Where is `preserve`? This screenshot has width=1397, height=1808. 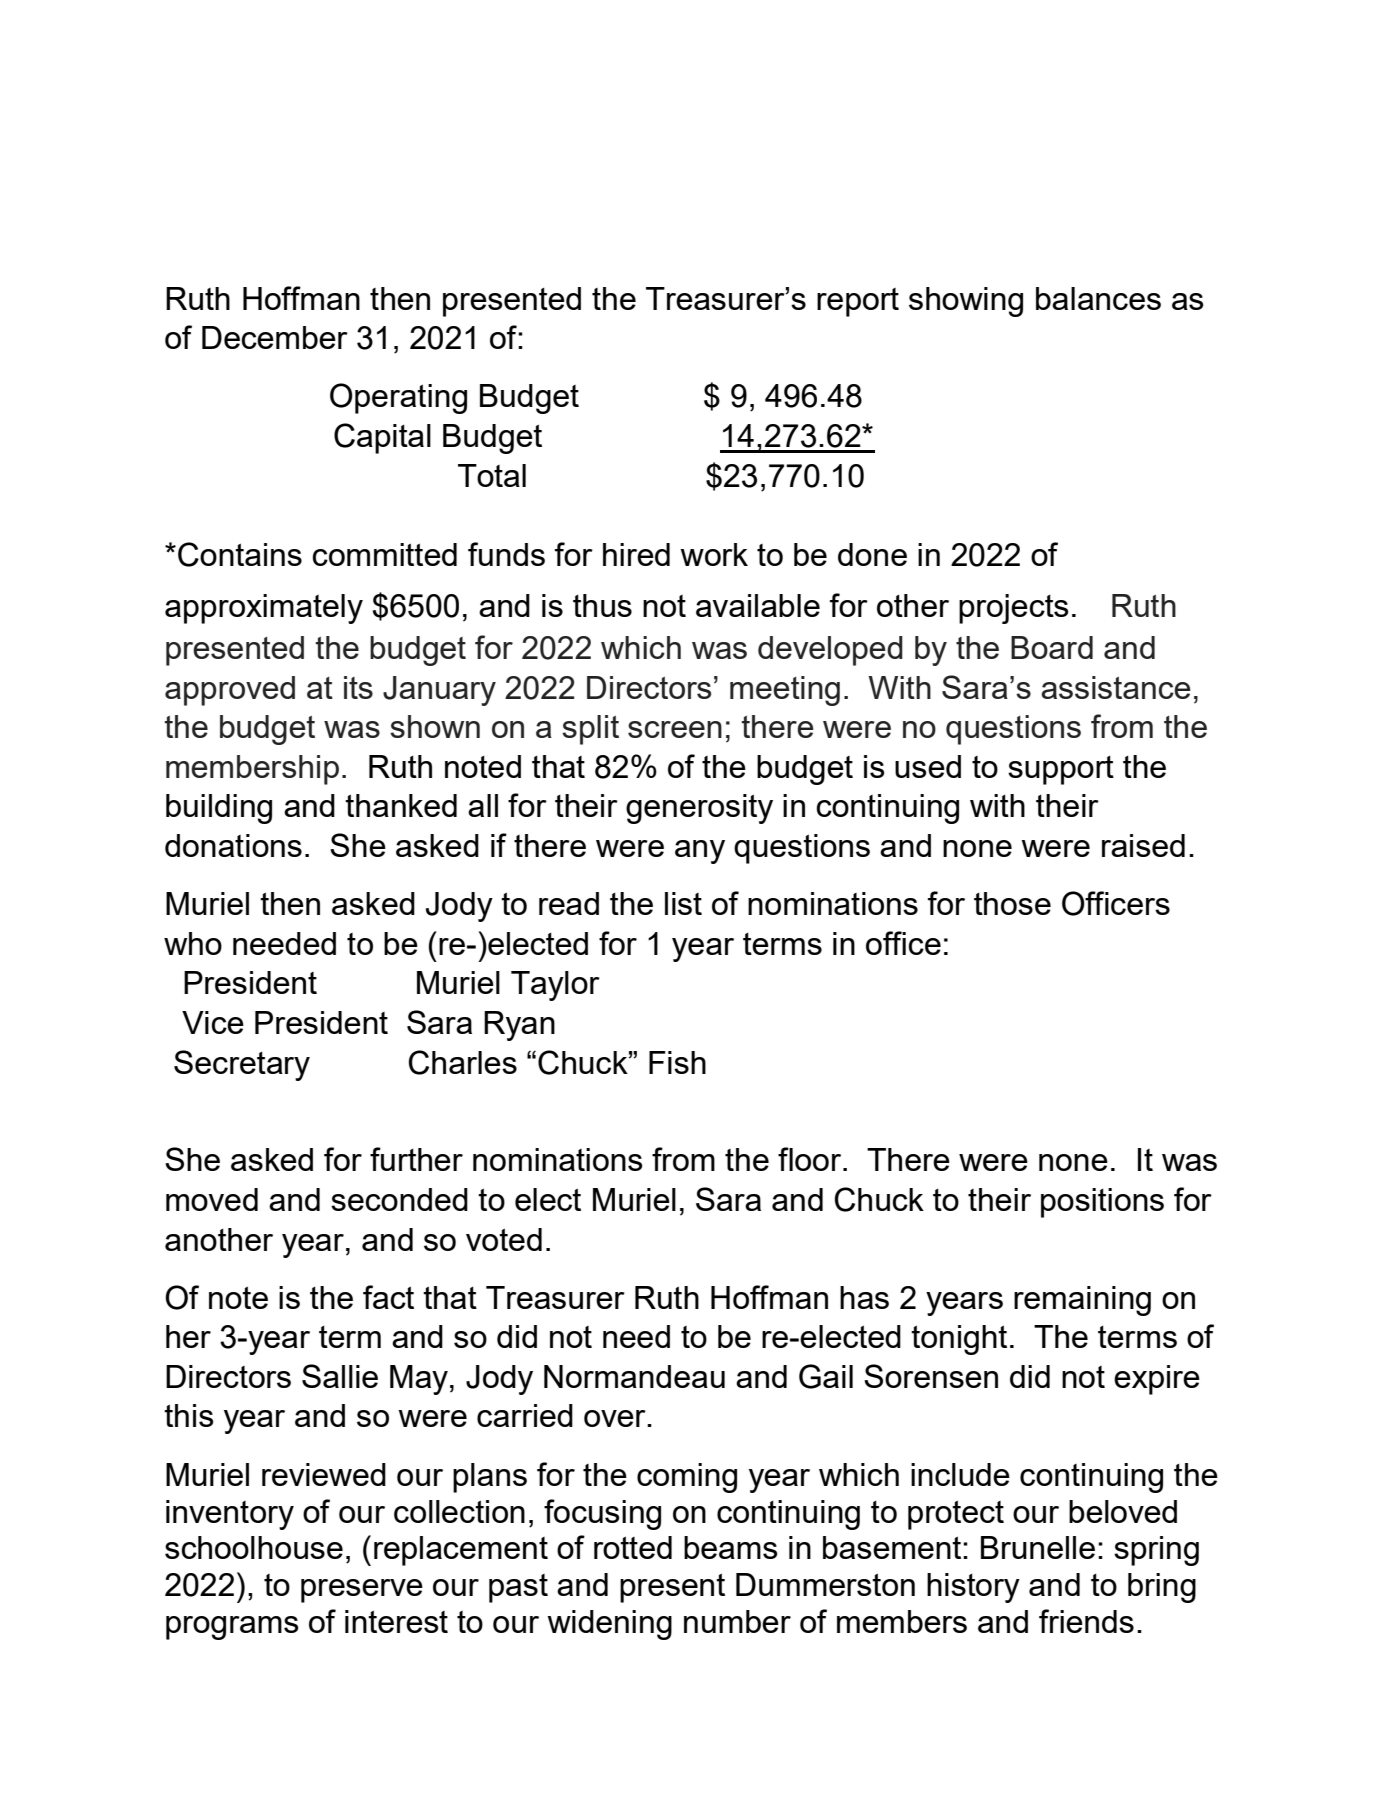
preserve is located at coordinates (362, 1591).
